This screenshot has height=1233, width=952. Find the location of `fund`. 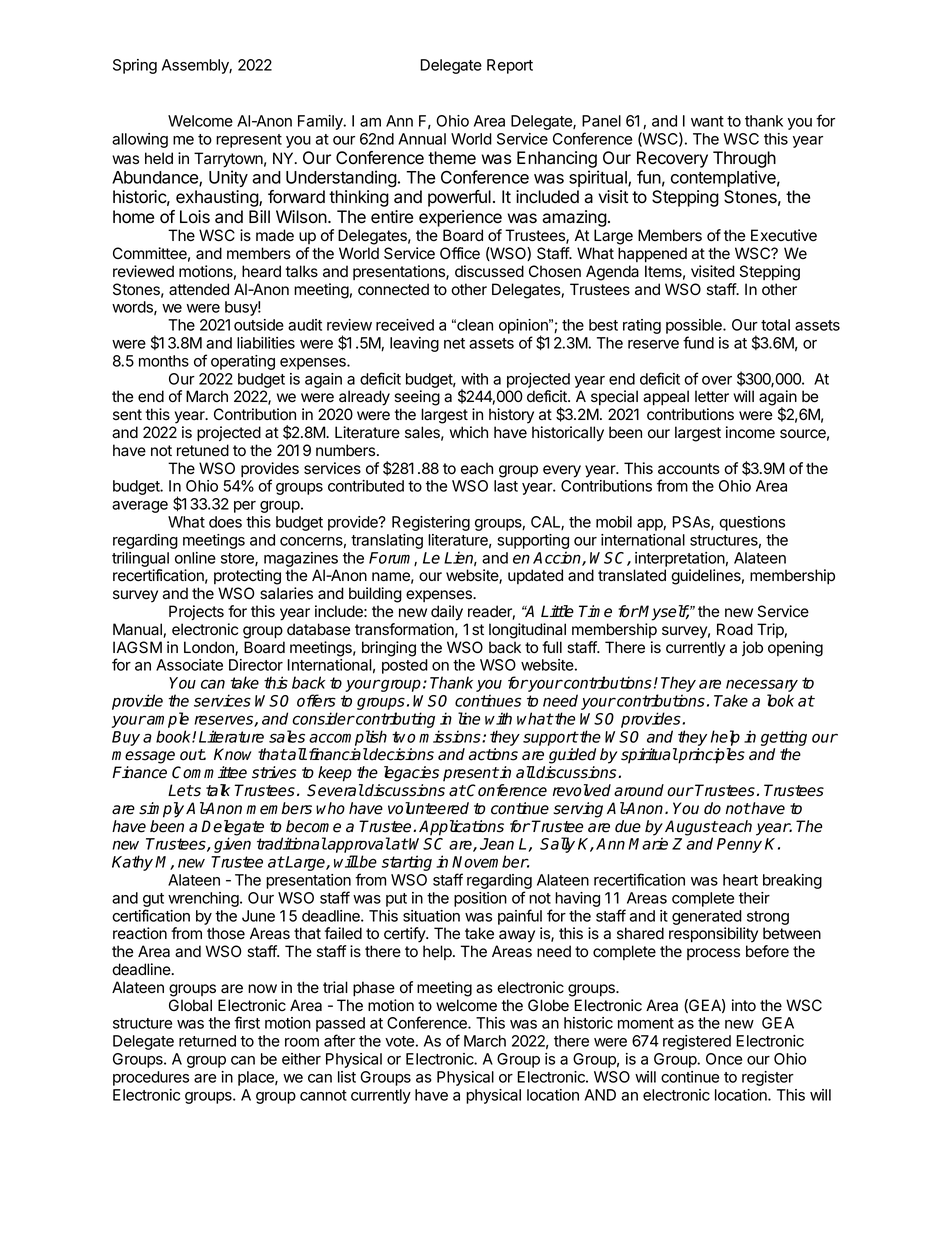

fund is located at coordinates (698, 342).
